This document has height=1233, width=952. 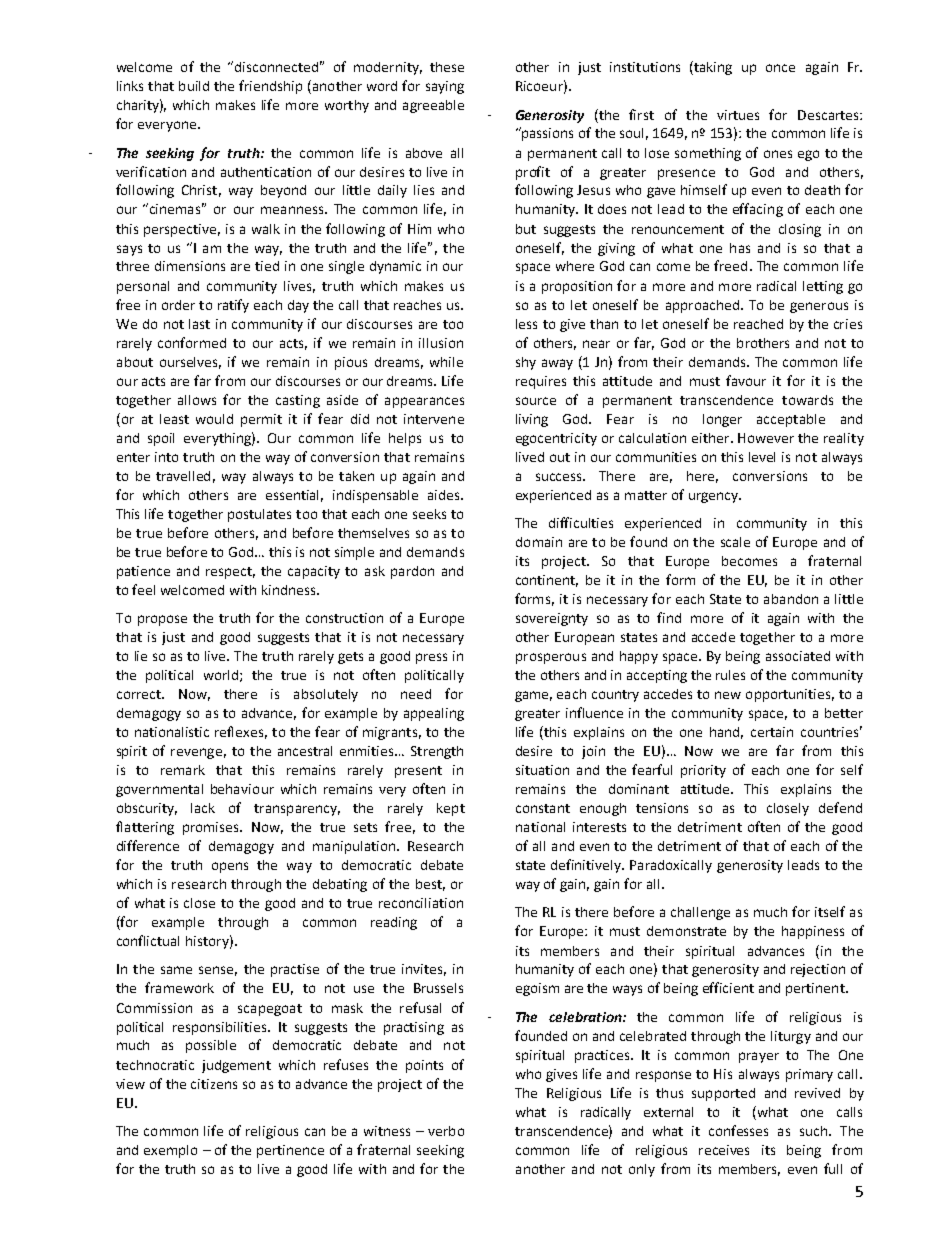 I want to click on same, so click(x=176, y=970).
